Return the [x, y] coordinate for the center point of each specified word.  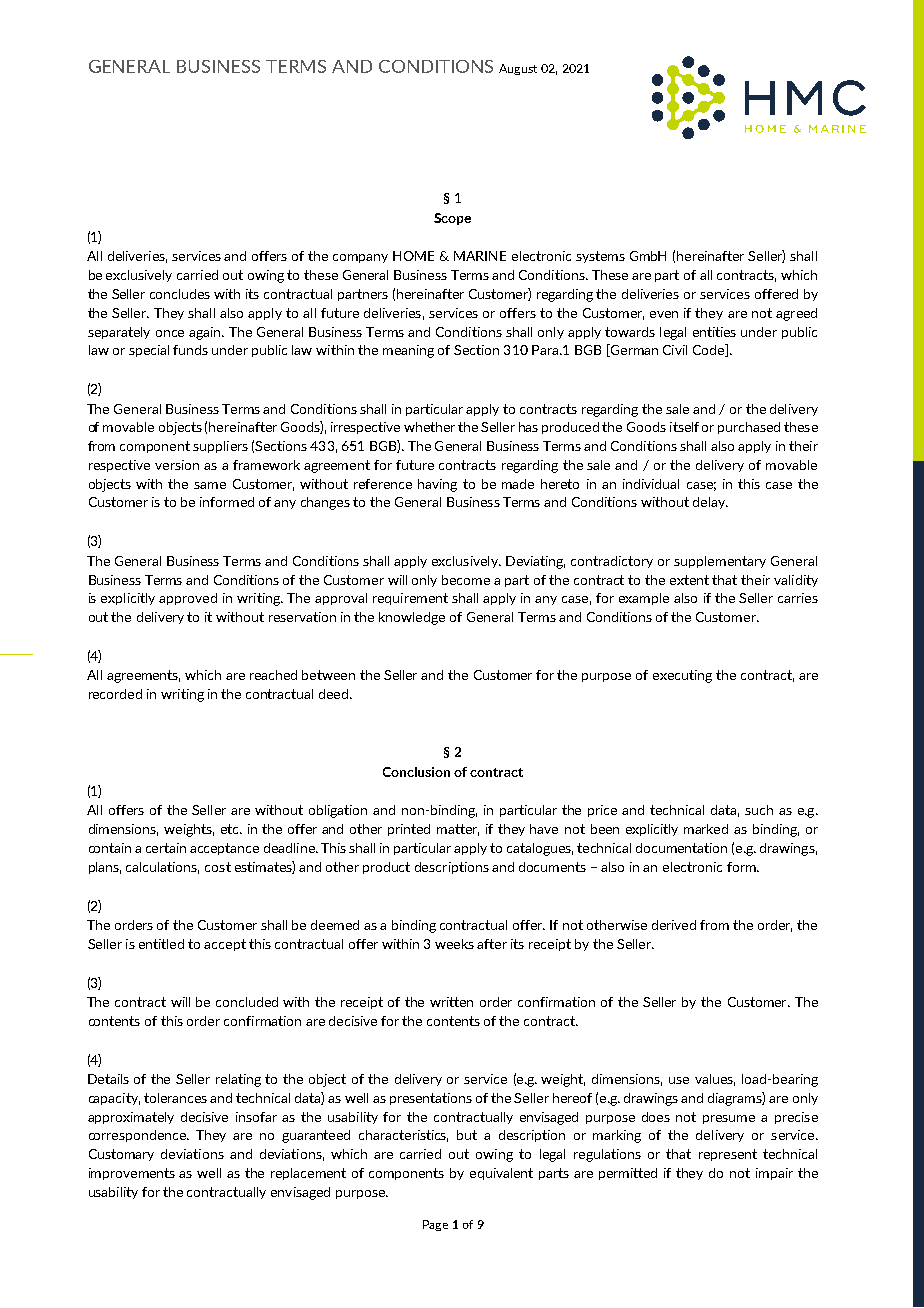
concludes [180, 294]
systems [600, 257]
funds [190, 350]
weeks [454, 944]
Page [435, 1225]
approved [188, 599]
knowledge [412, 618]
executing [682, 676]
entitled [161, 944]
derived [674, 925]
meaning [408, 351]
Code [710, 350]
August [518, 69]
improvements [132, 1174]
